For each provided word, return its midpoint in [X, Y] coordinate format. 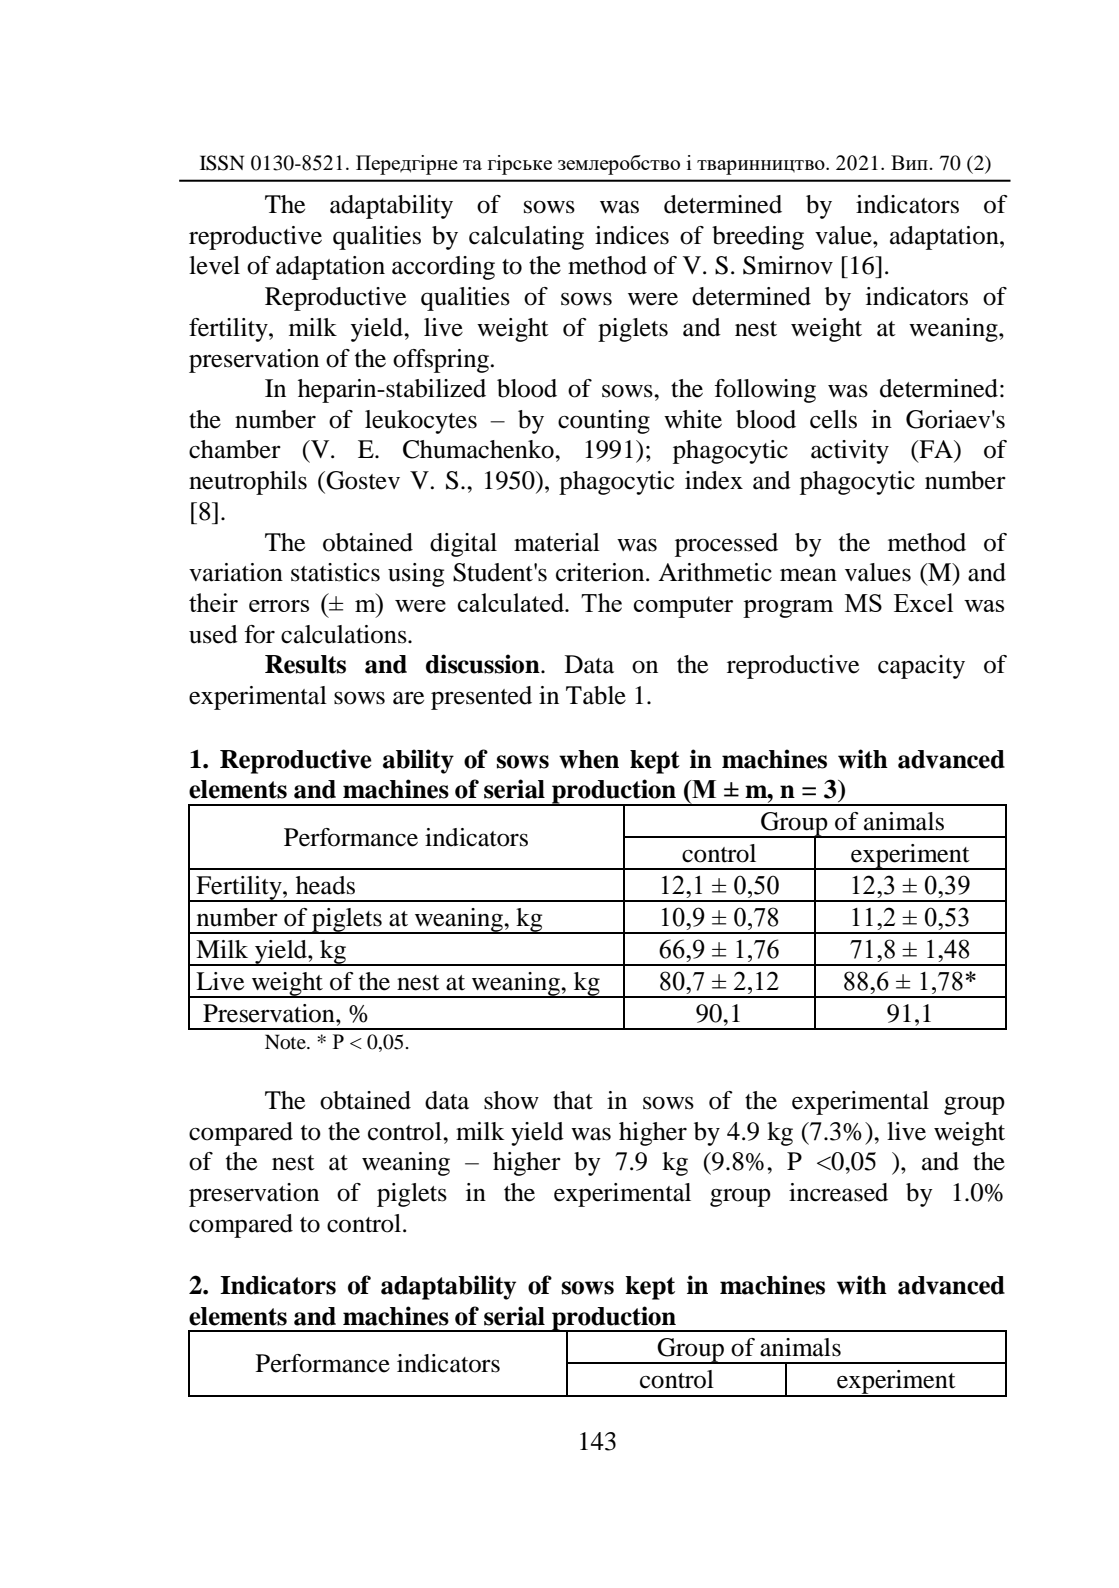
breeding [758, 238]
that [573, 1100]
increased [838, 1192]
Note [286, 1042]
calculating [526, 238]
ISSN [222, 163]
